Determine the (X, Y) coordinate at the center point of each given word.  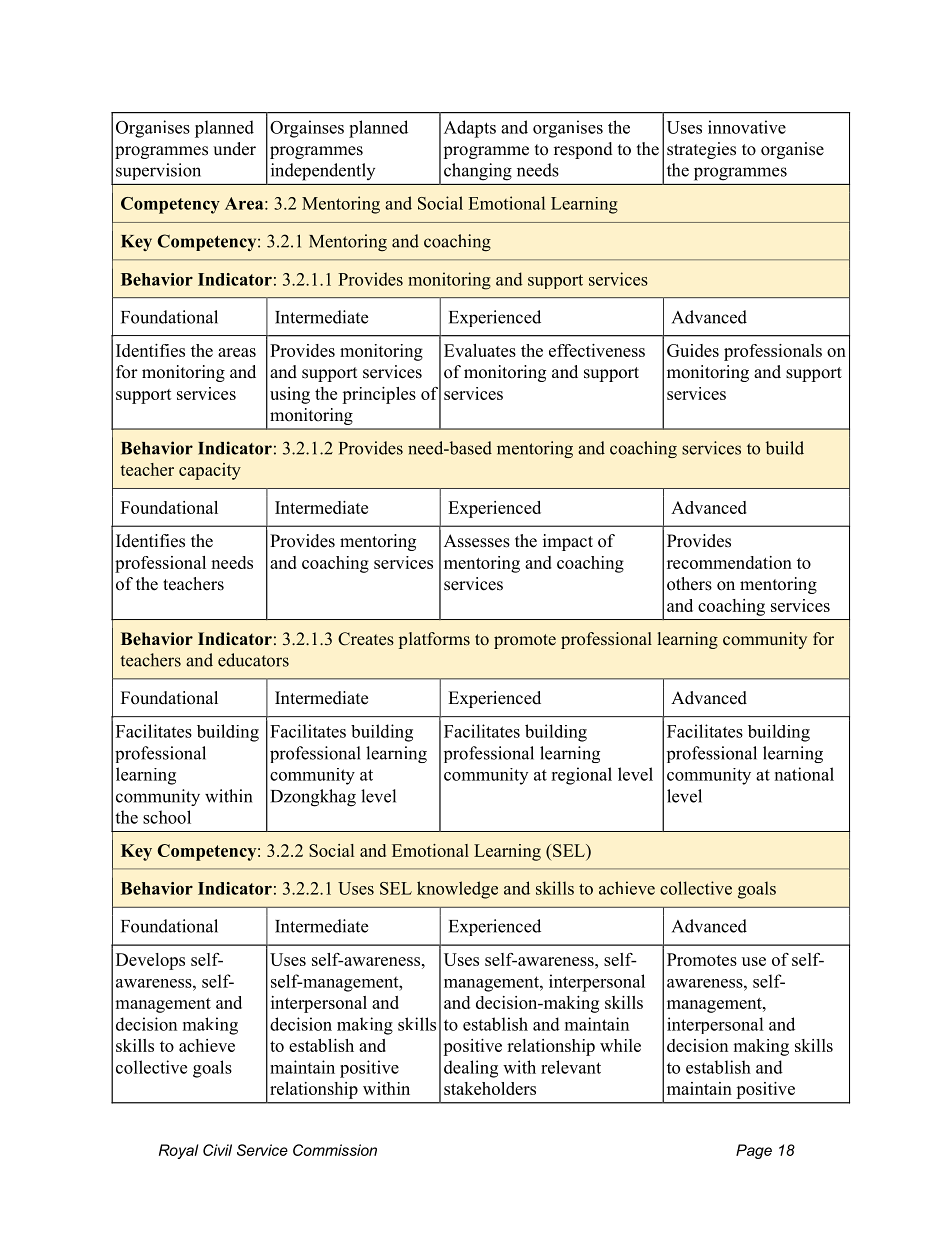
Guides (693, 350)
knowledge (457, 890)
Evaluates (480, 350)
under (234, 149)
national (804, 774)
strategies (701, 150)
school (167, 817)
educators (253, 660)
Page (754, 1151)
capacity (210, 471)
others (689, 584)
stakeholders (490, 1088)
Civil (217, 1150)
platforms (434, 640)
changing (478, 171)
